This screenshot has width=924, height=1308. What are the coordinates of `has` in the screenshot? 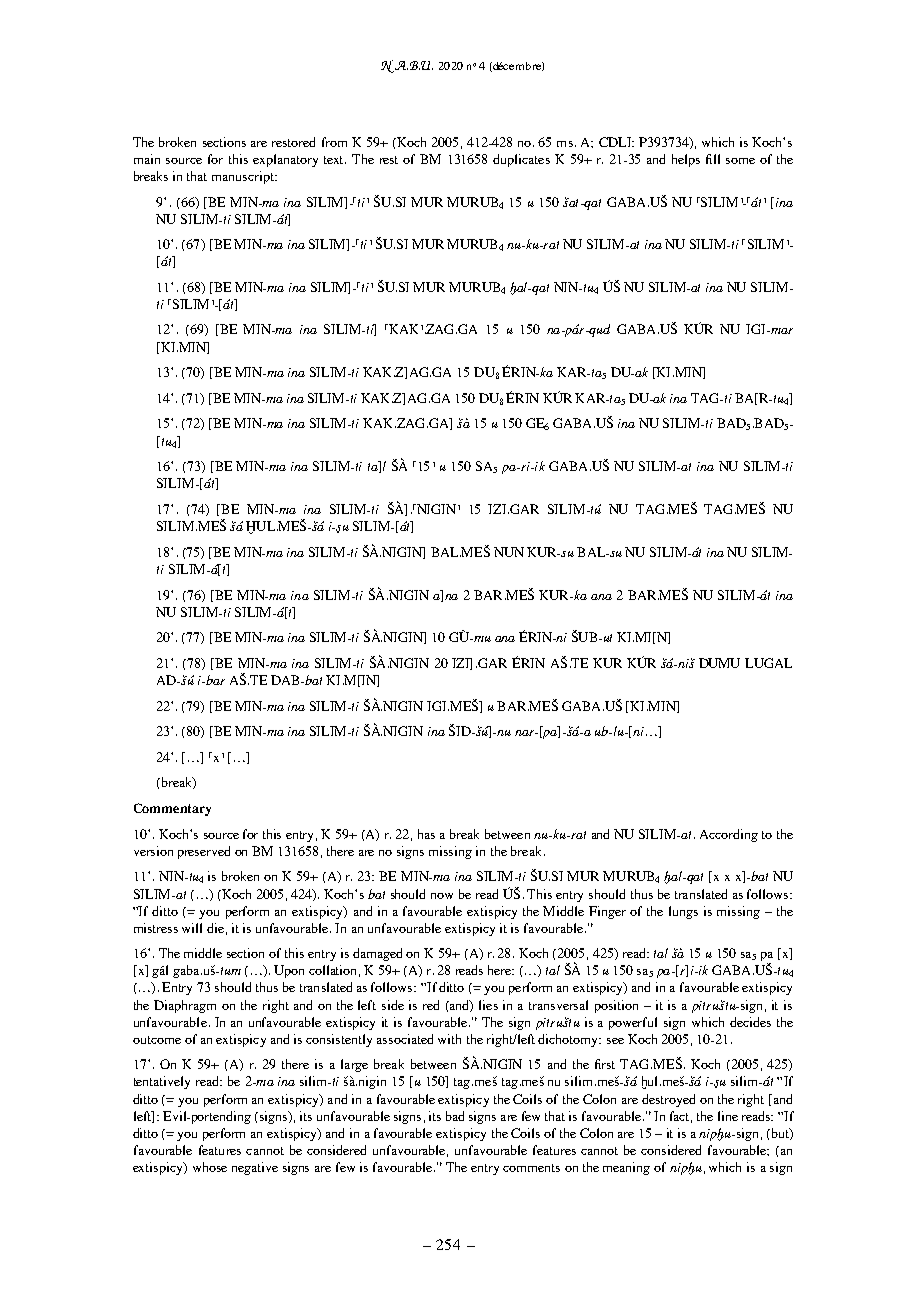 It's located at (426, 834).
